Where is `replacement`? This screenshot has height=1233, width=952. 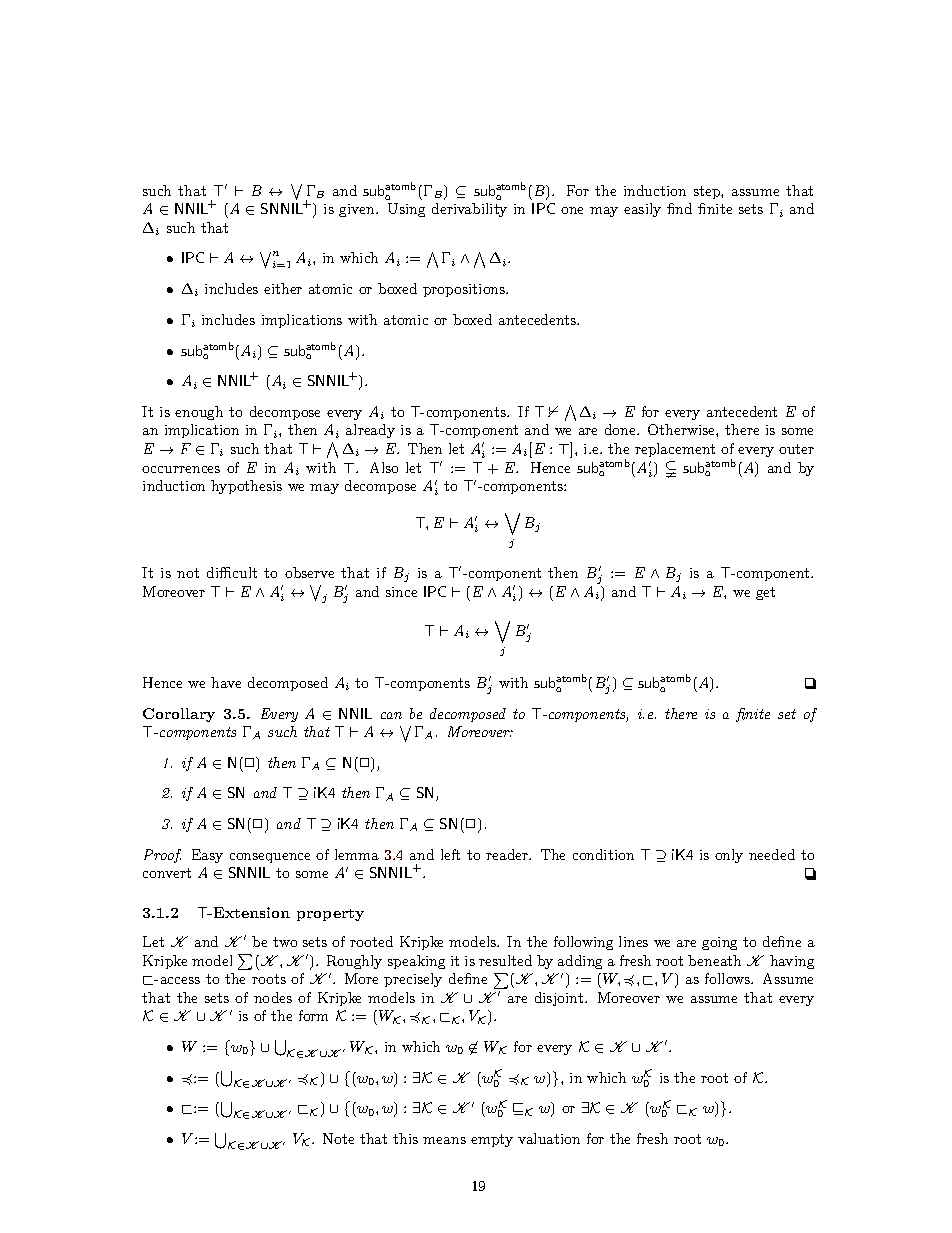 replacement is located at coordinates (675, 450).
